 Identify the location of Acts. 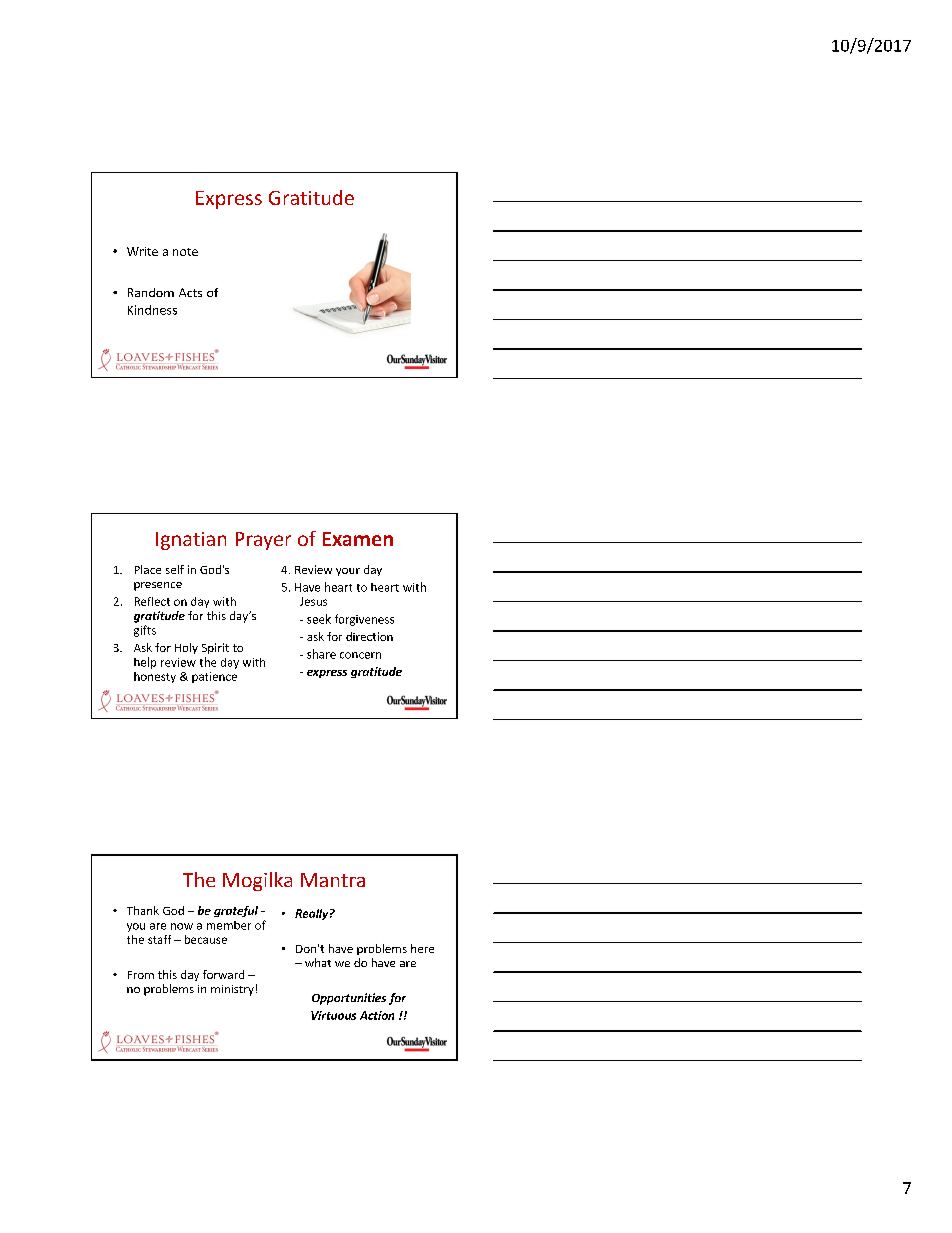
(190, 292).
